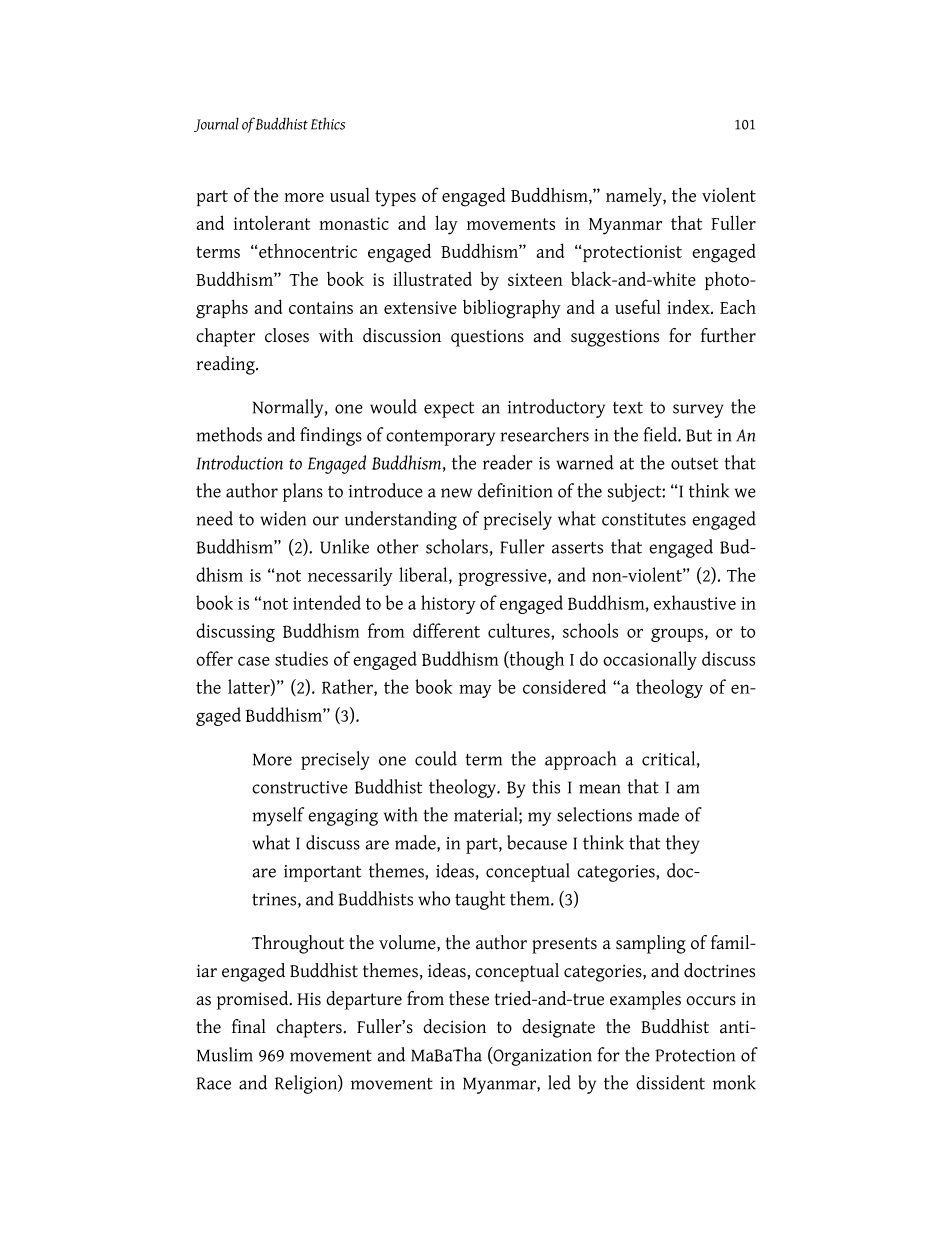  What do you see at coordinates (327, 602) in the screenshot?
I see `intended` at bounding box center [327, 602].
